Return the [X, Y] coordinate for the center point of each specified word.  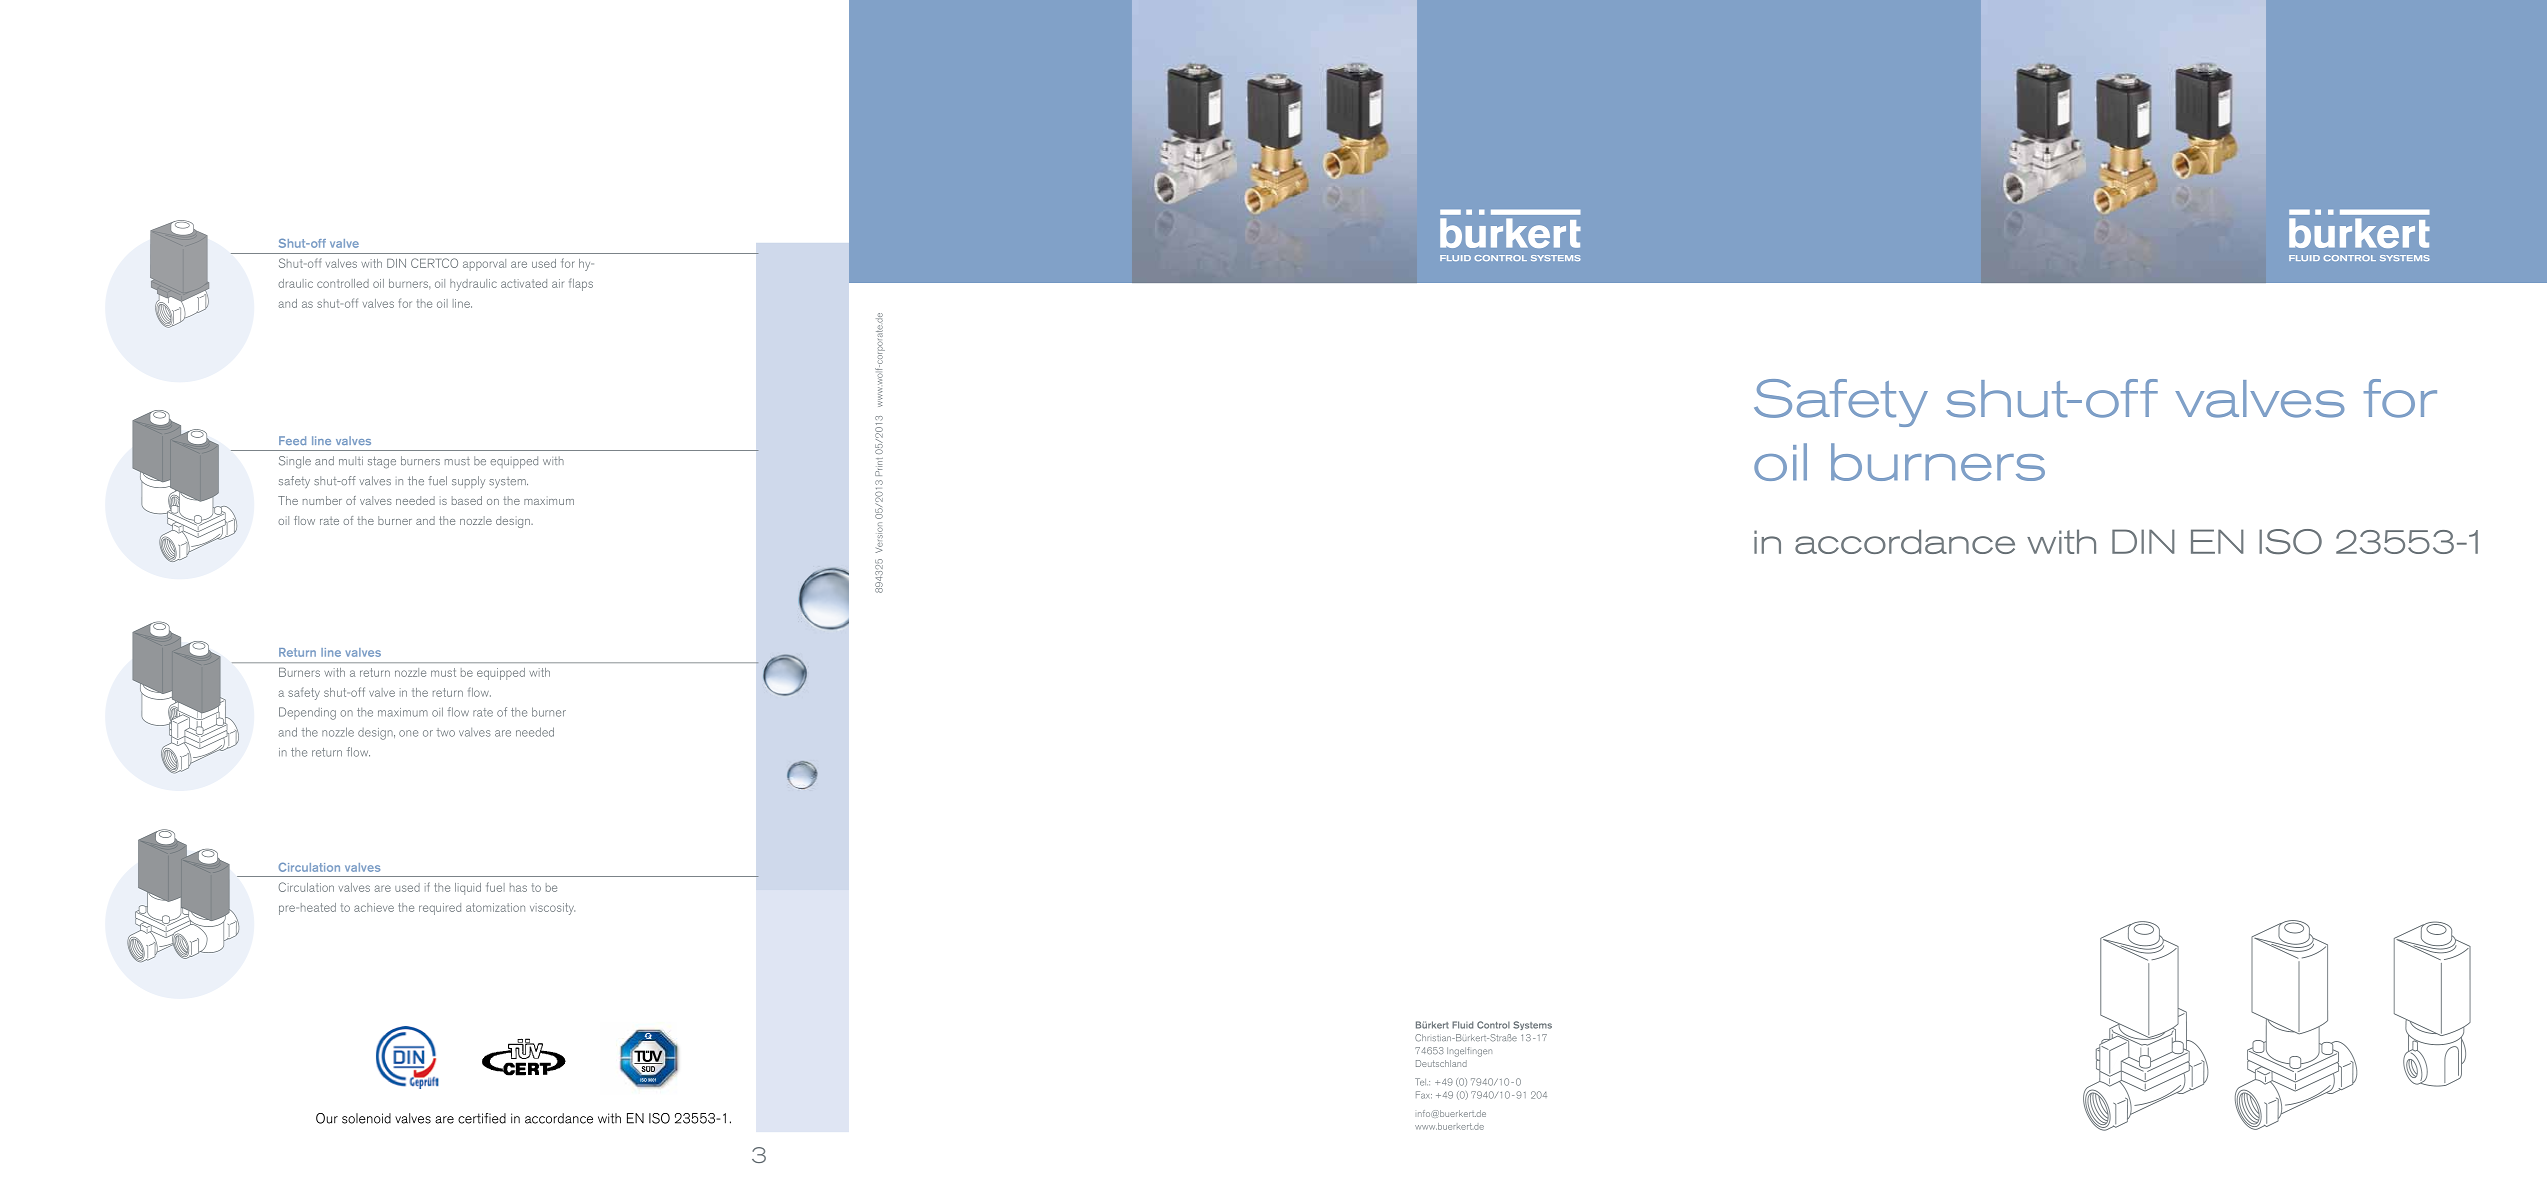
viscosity [552, 909]
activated [524, 283]
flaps [581, 284]
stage [382, 463]
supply [468, 482]
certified [482, 1118]
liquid [468, 889]
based [467, 500]
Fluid [1462, 1025]
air [558, 283]
